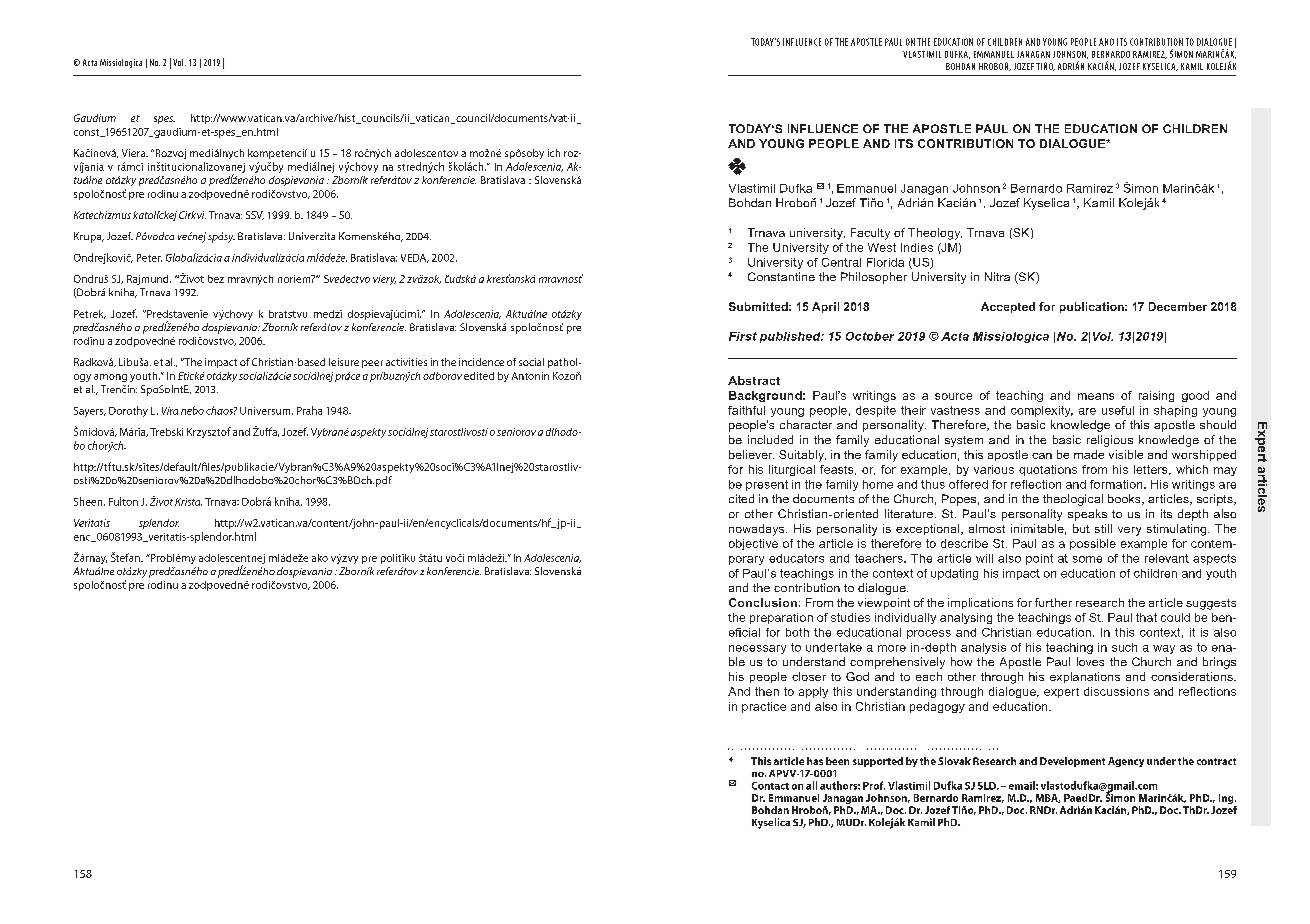  What do you see at coordinates (188, 502) in the screenshot?
I see `Krista` at bounding box center [188, 502].
